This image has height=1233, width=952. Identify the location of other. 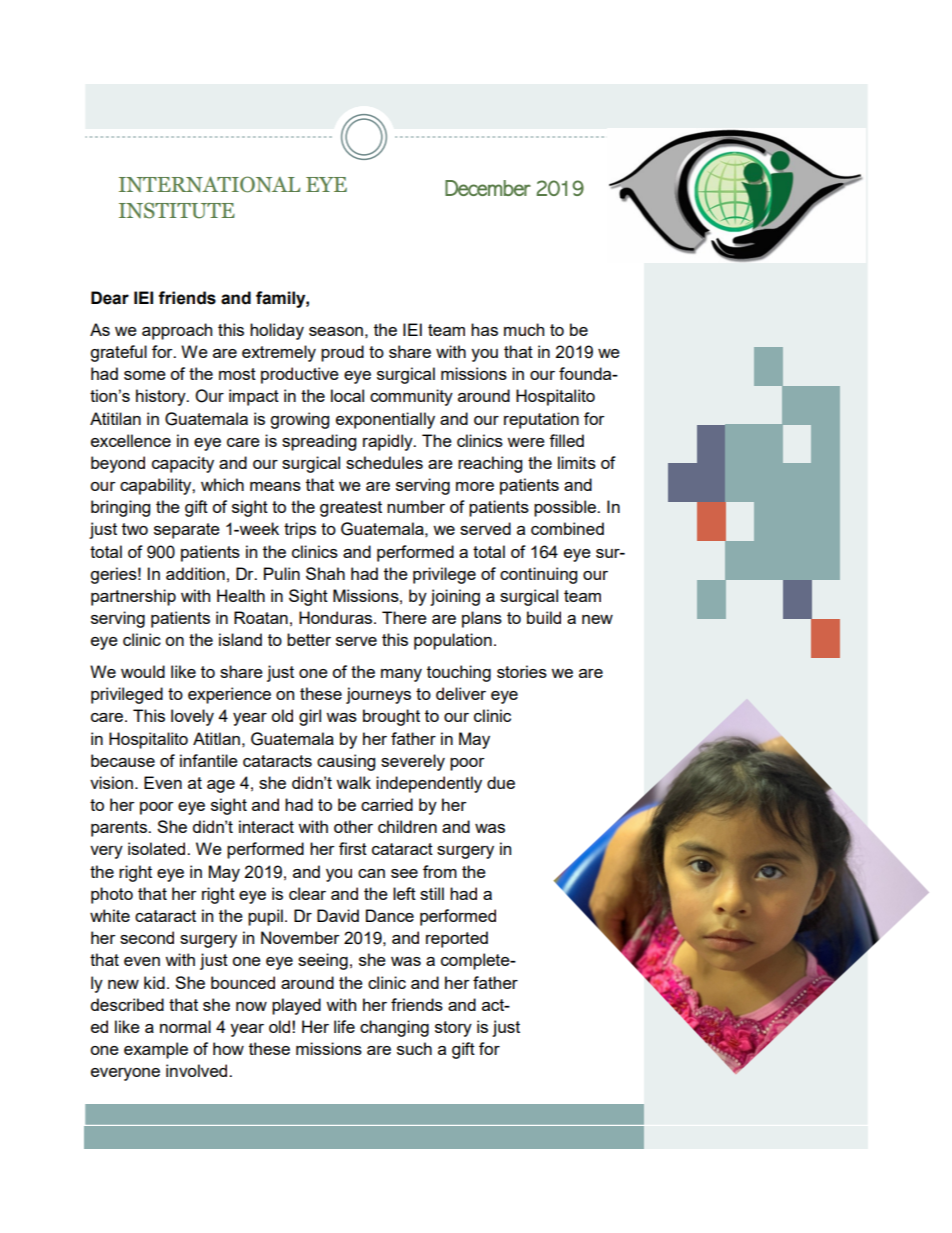
(353, 826).
